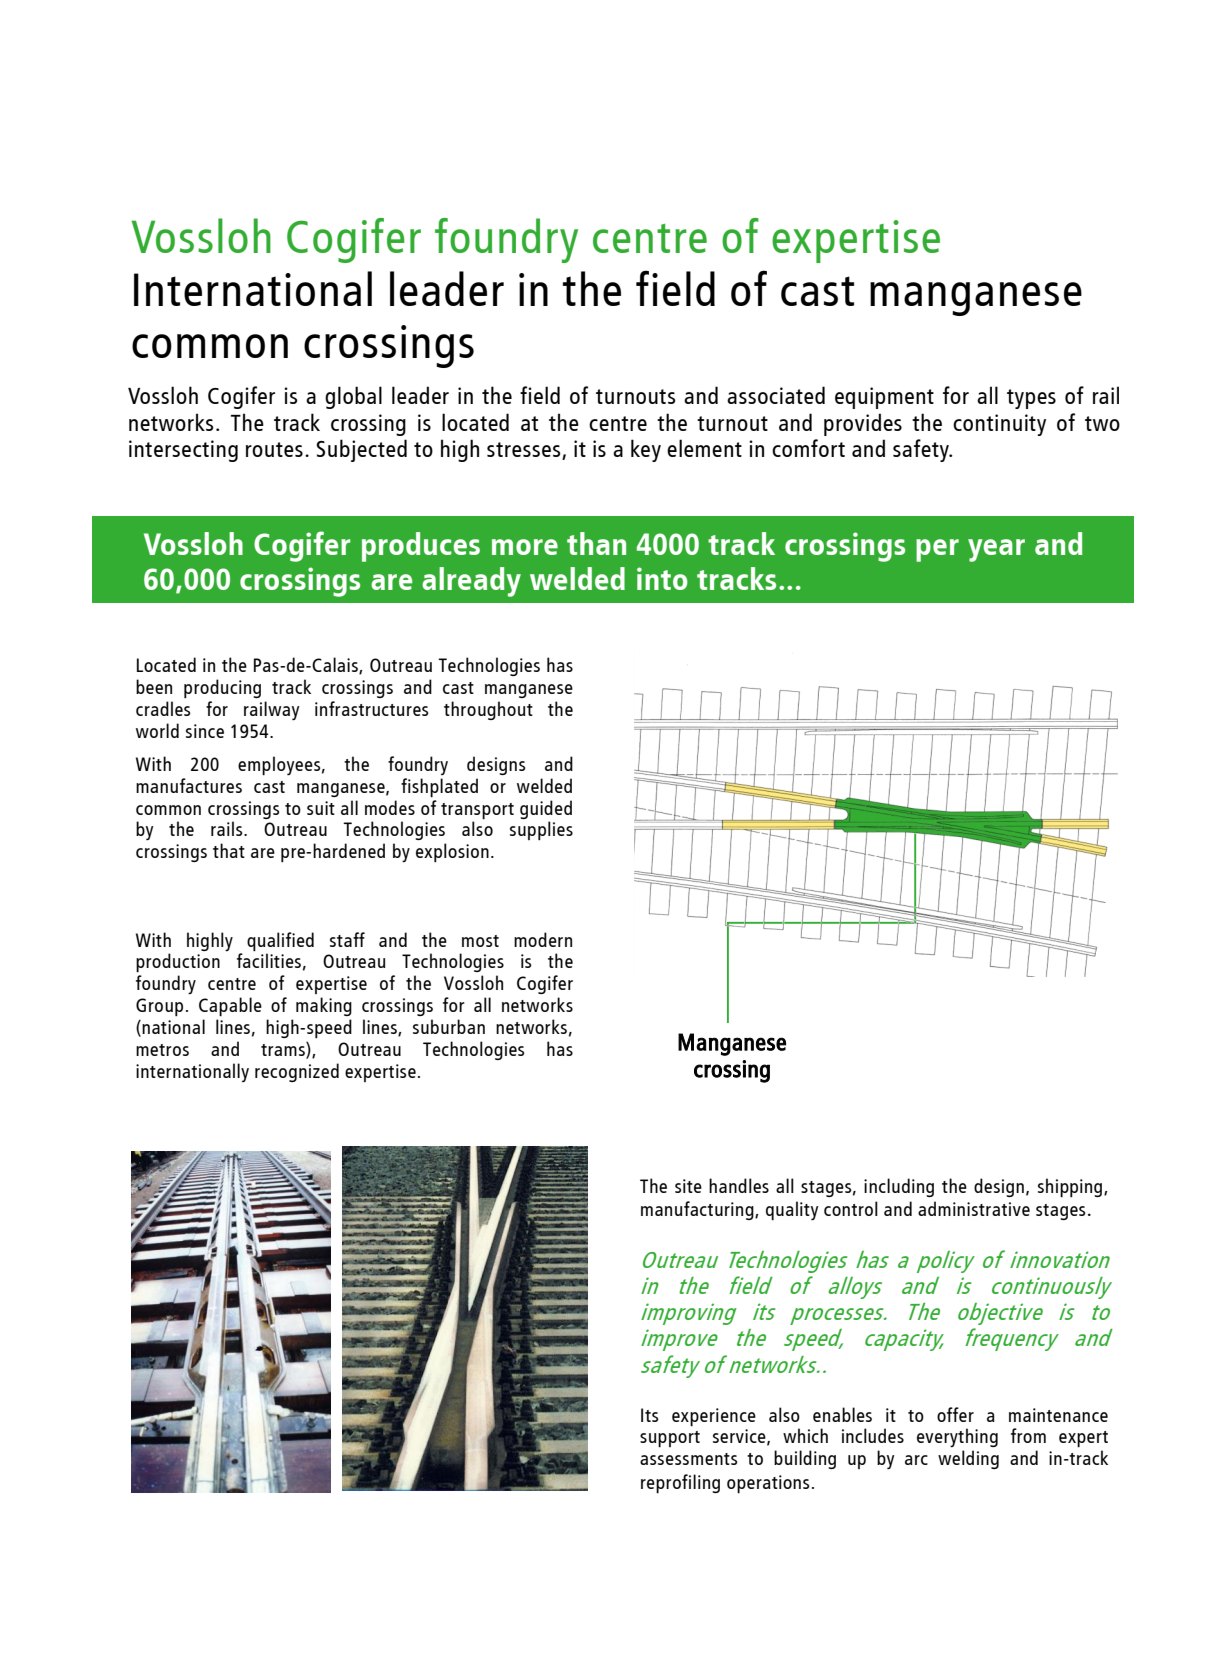  I want to click on routes, so click(274, 449).
